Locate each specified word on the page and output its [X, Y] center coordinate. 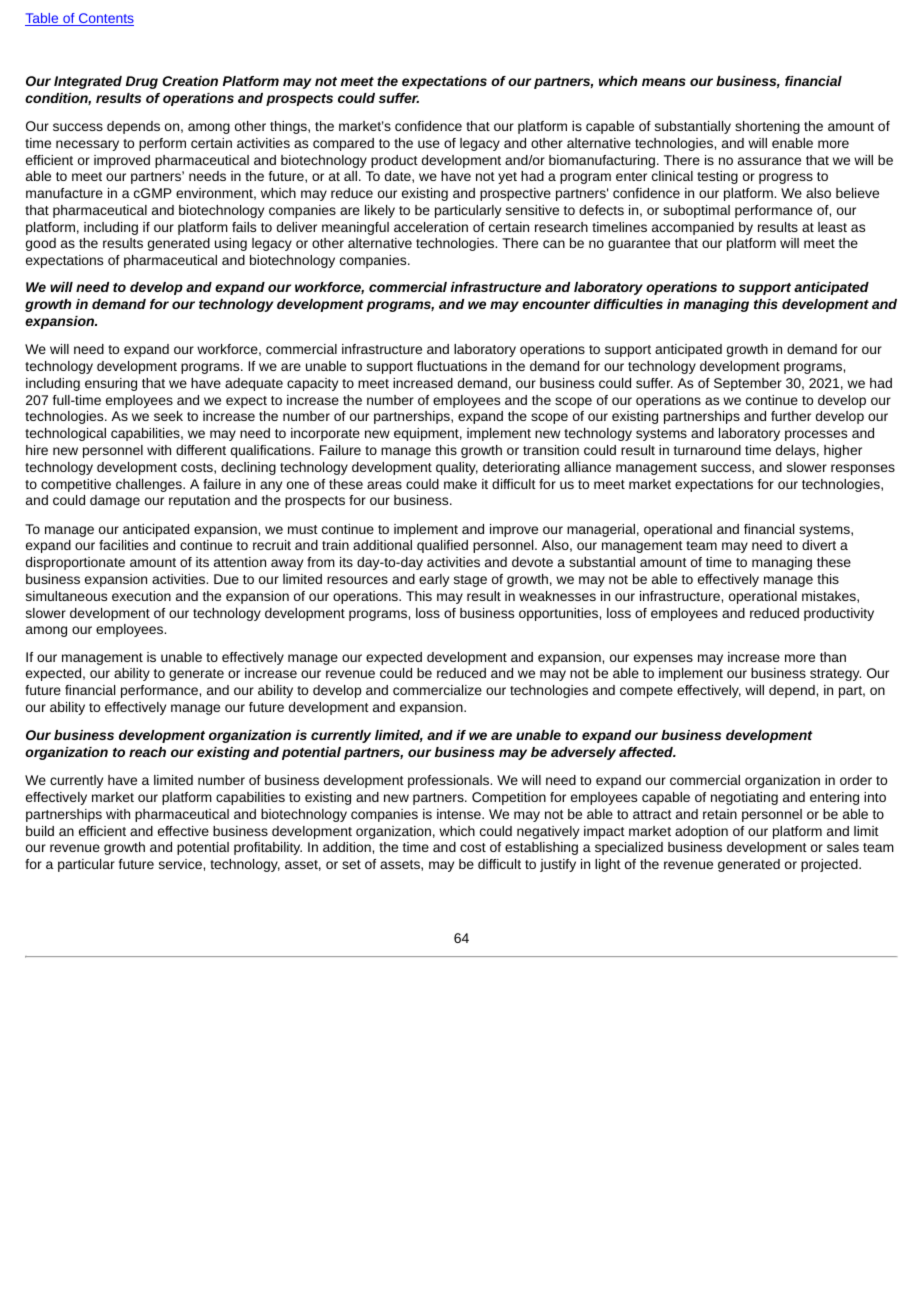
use [429, 144]
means [664, 82]
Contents [105, 19]
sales [843, 847]
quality [457, 468]
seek [168, 416]
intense [460, 814]
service [181, 864]
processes [816, 435]
